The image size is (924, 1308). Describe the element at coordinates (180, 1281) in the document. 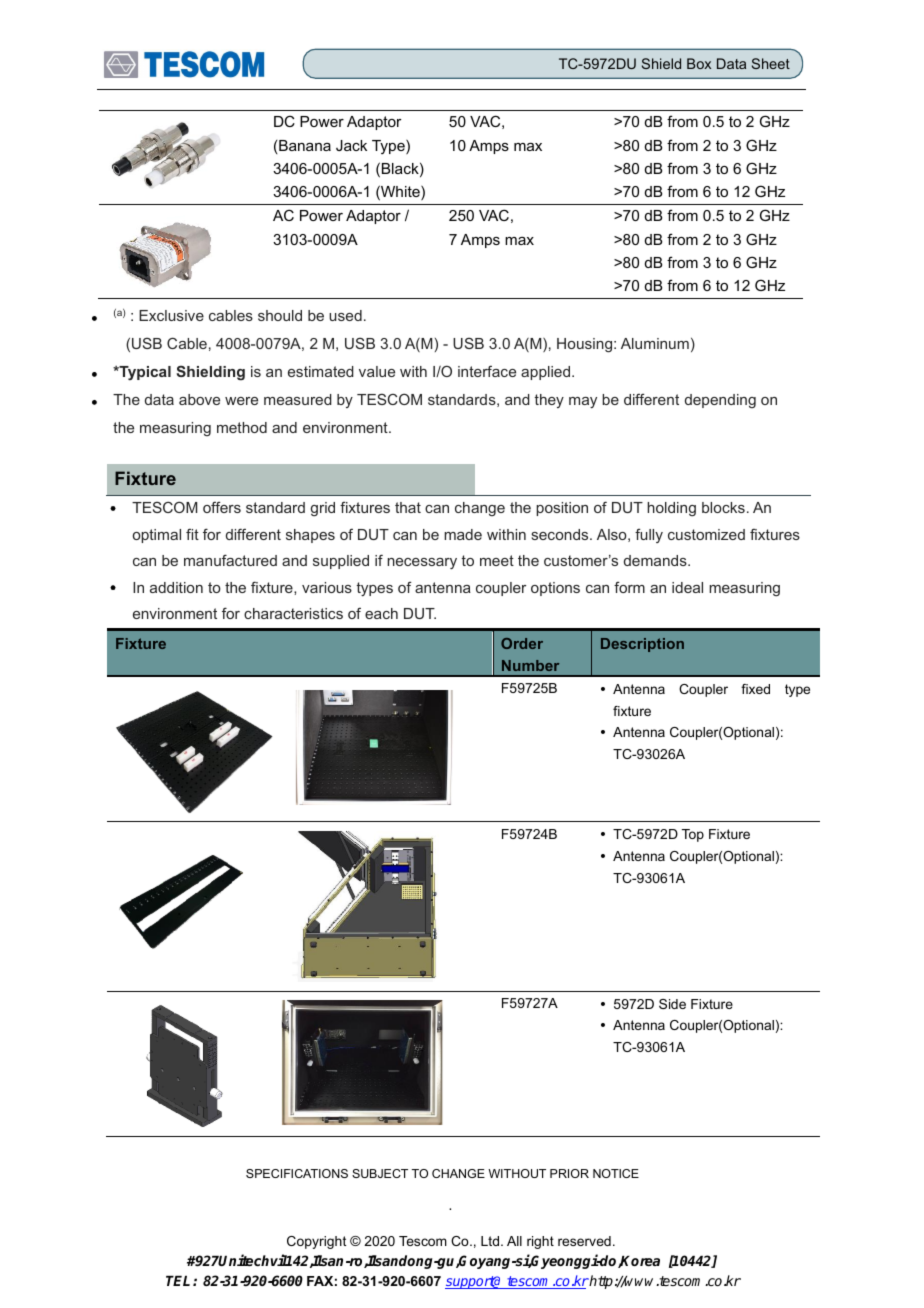

I see `TEL` at that location.
